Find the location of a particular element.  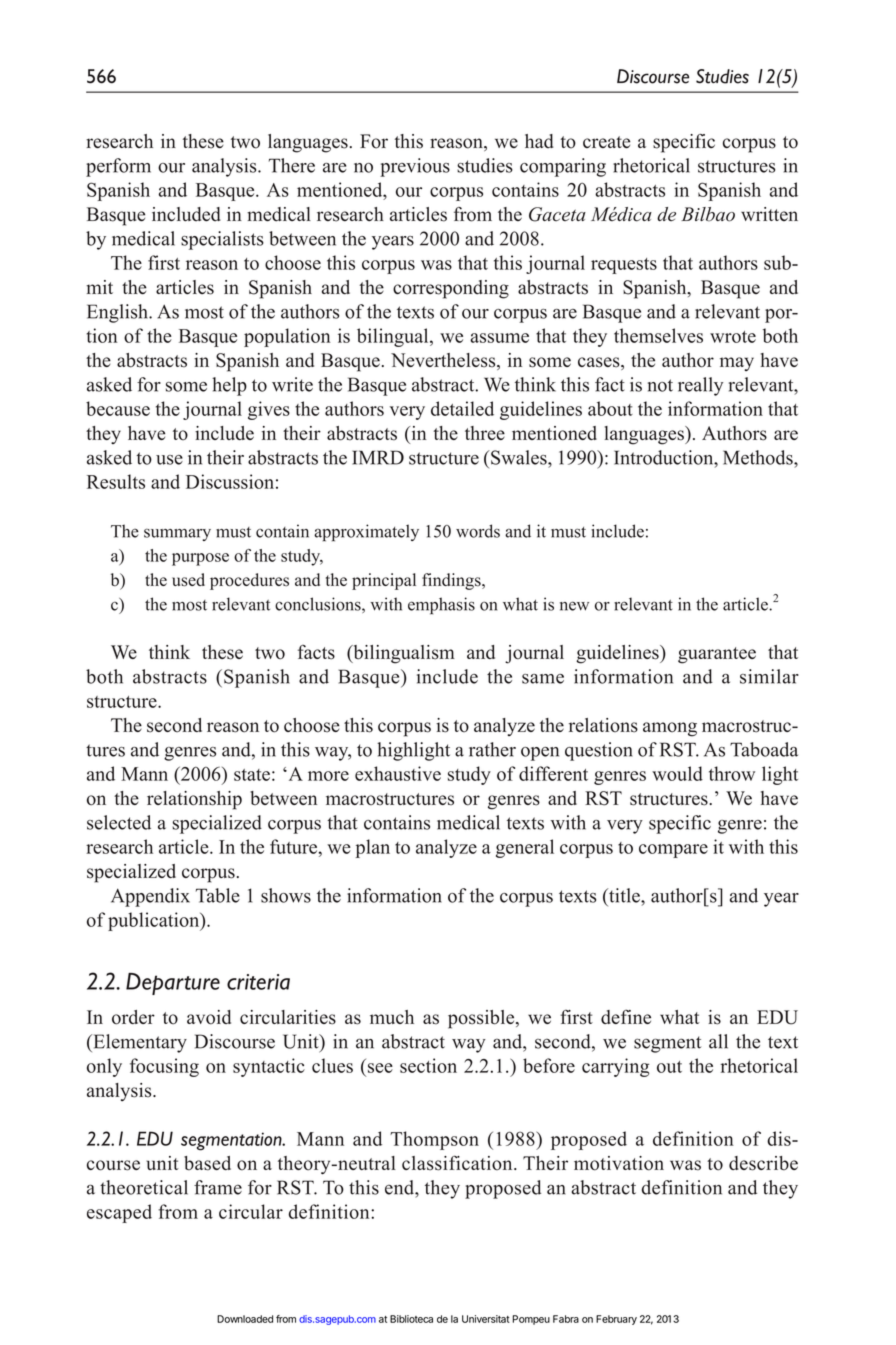

Methods is located at coordinates (759, 457).
